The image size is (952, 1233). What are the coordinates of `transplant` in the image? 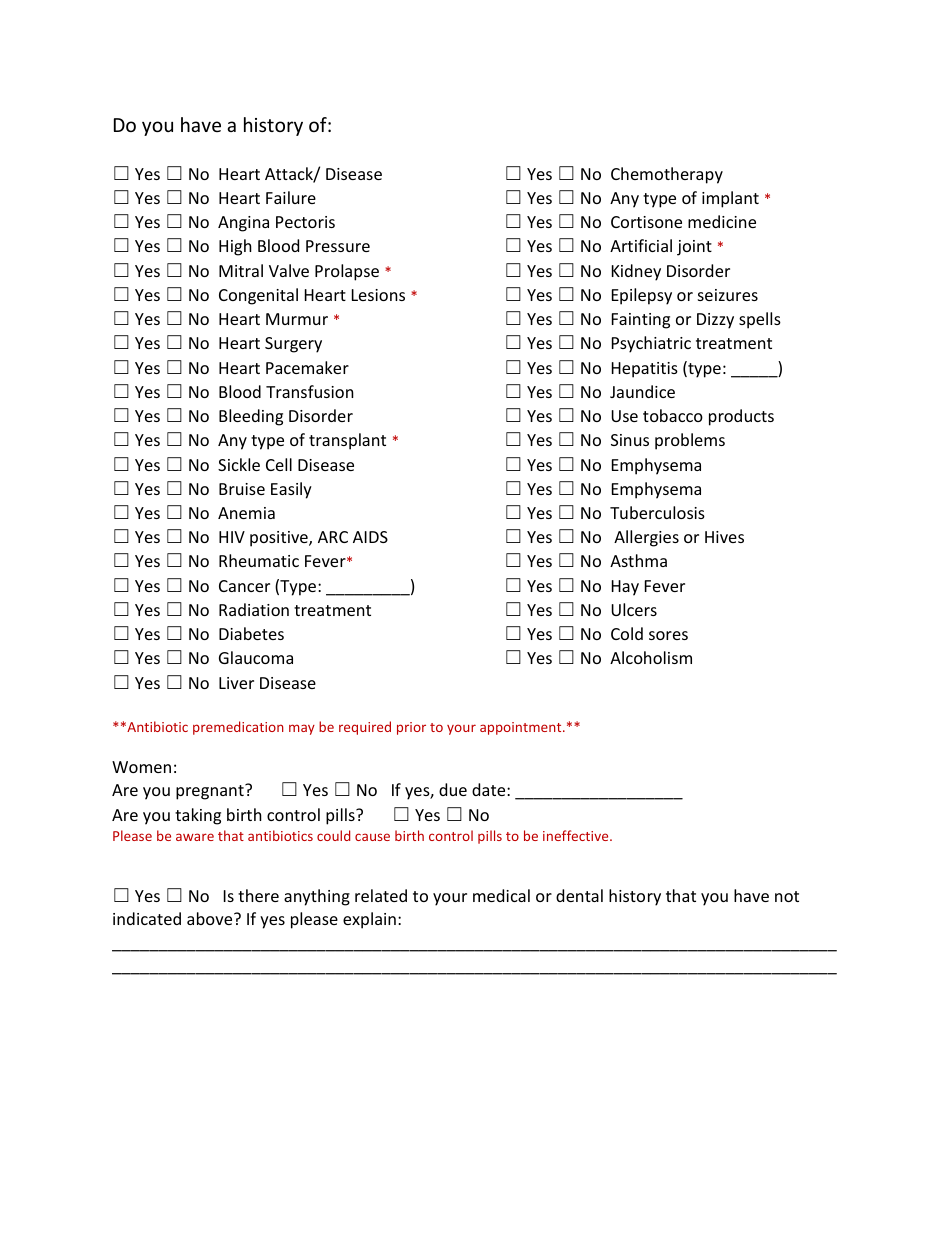 It's located at (347, 441).
